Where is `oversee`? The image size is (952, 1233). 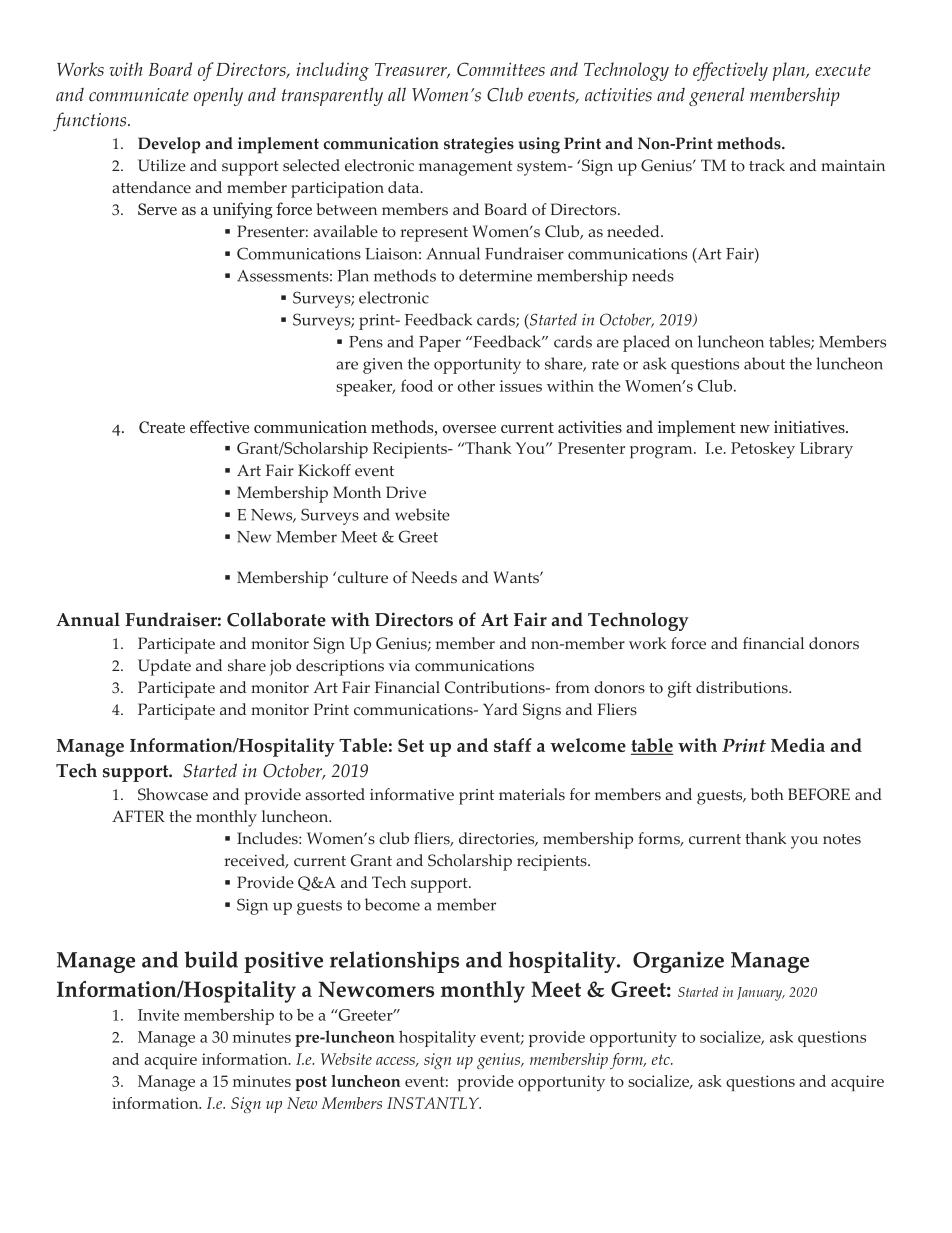 oversee is located at coordinates (469, 429).
